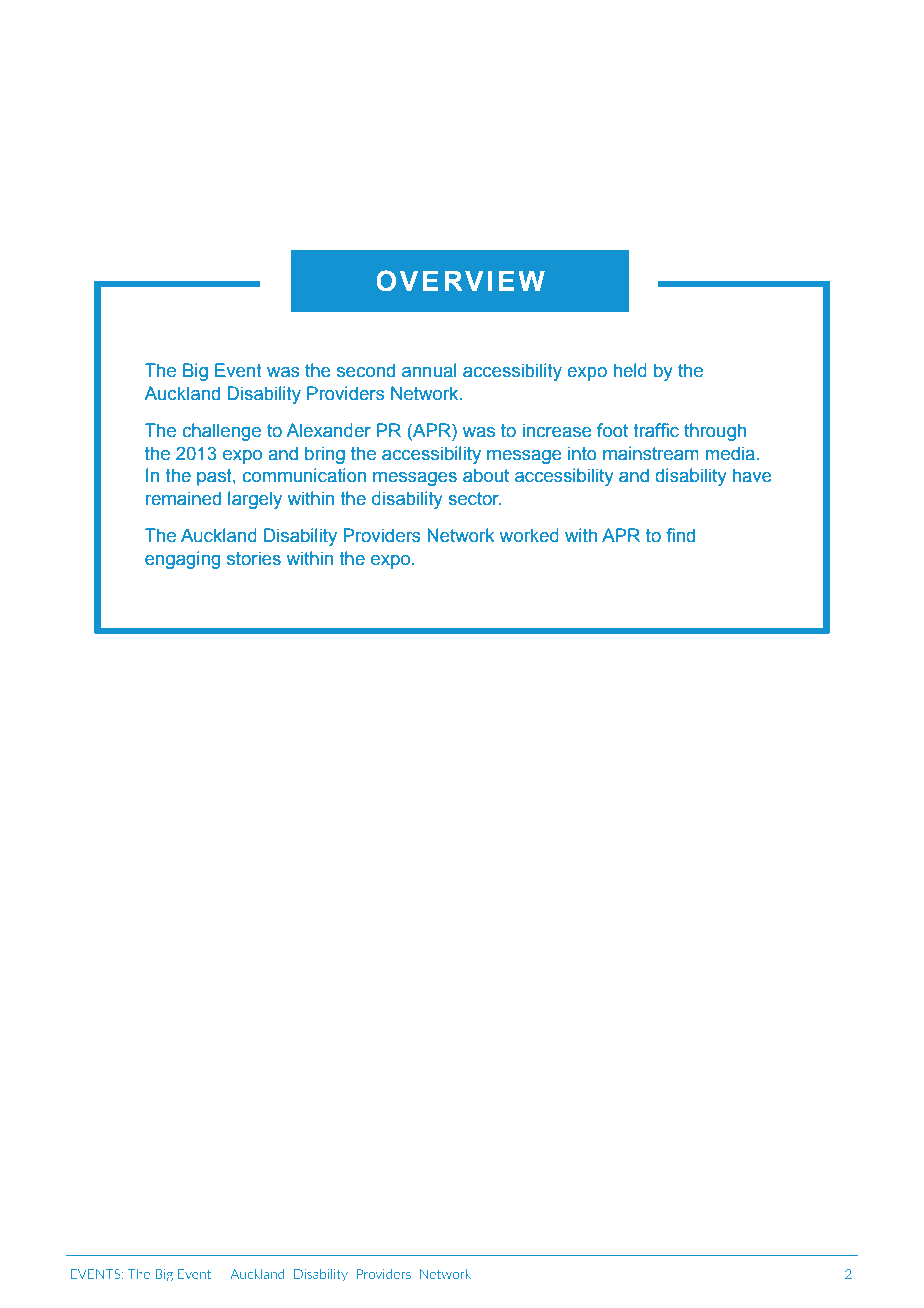 The width and height of the screenshot is (924, 1308). I want to click on worked, so click(529, 535).
